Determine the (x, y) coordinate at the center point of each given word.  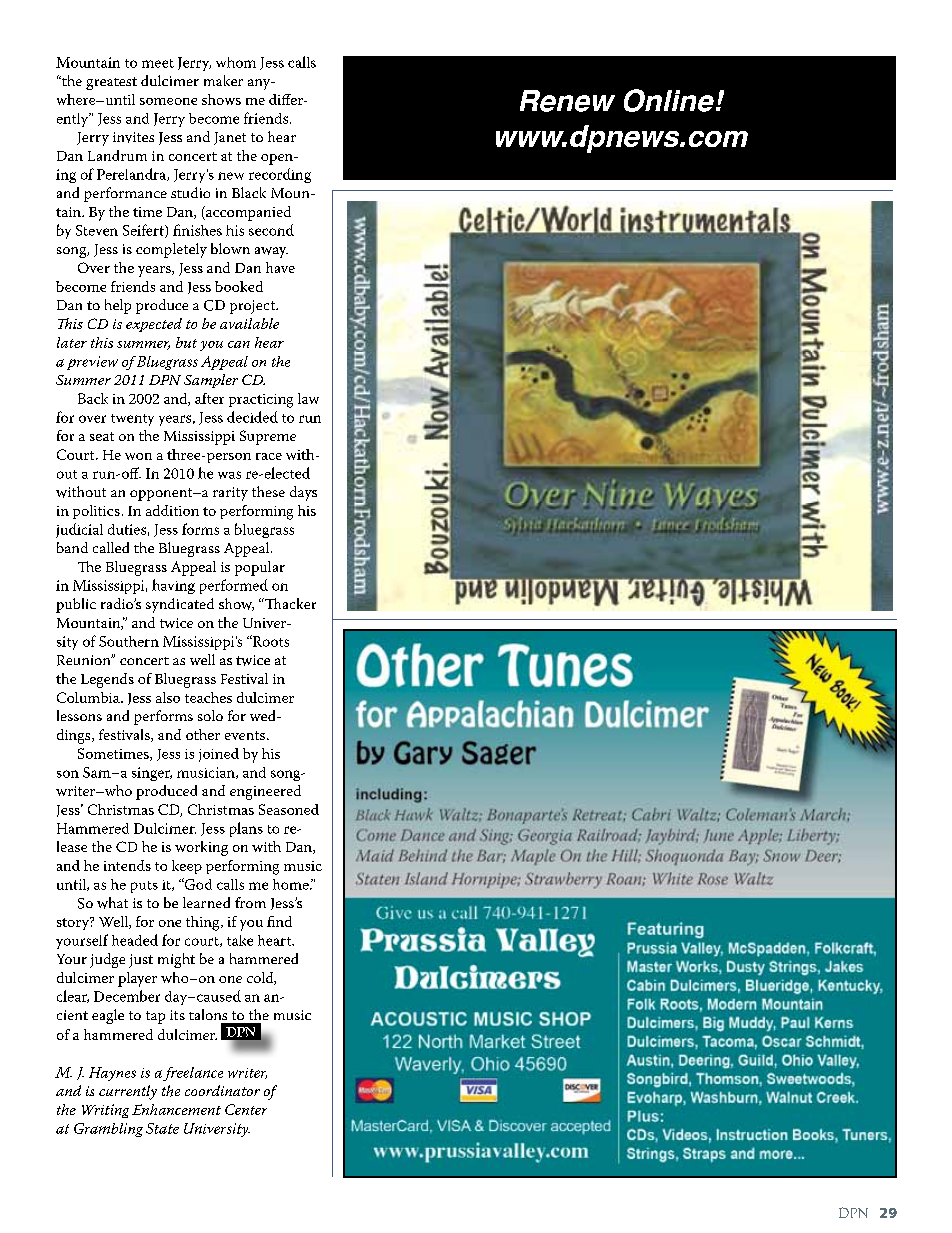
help (118, 306)
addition (172, 510)
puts (144, 887)
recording (280, 175)
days (303, 493)
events (246, 735)
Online (669, 100)
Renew (567, 101)
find (279, 921)
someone (168, 101)
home (292, 884)
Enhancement (176, 1109)
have (280, 267)
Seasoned (289, 809)
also (168, 697)
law (308, 398)
